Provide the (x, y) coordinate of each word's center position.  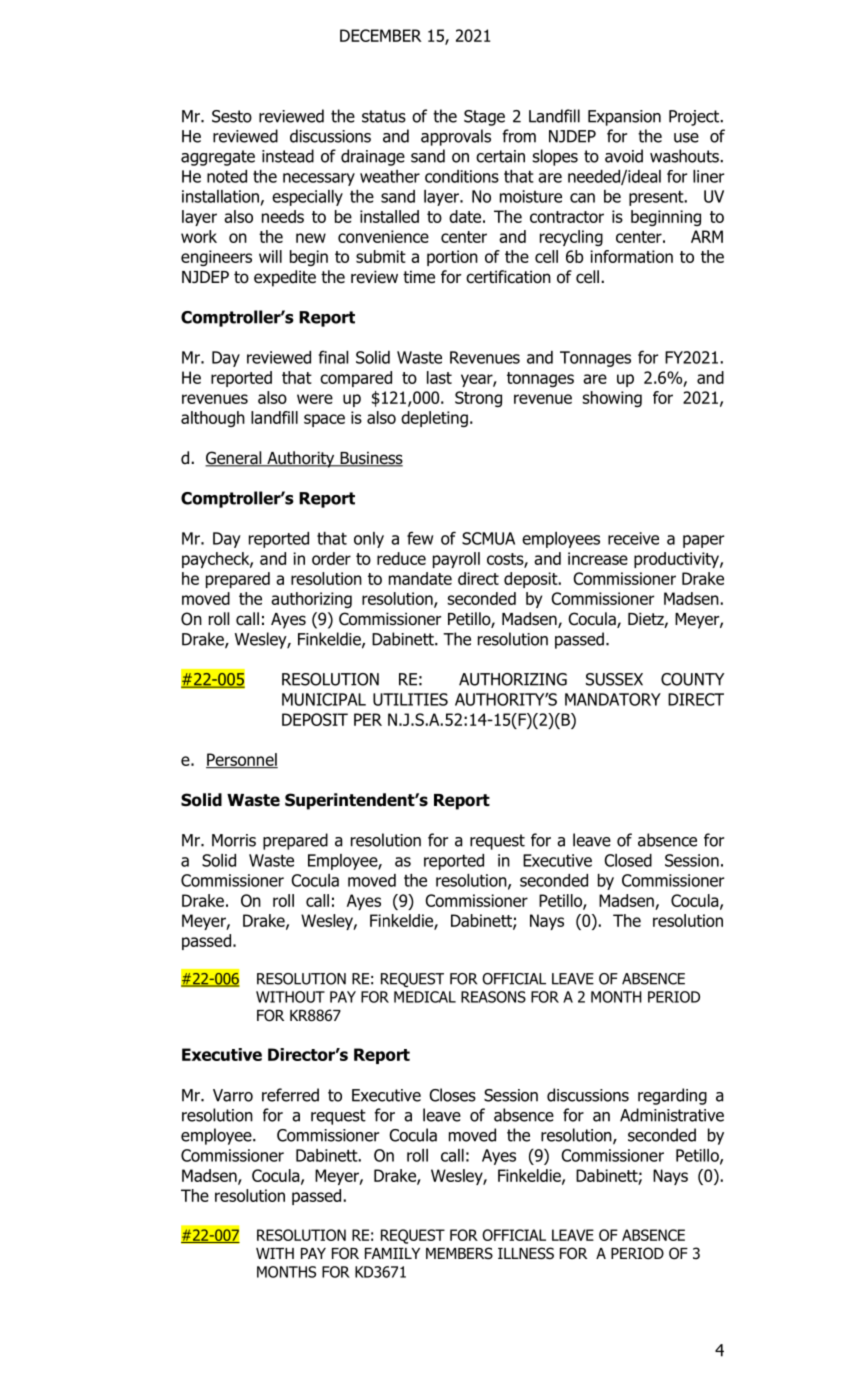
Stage (484, 118)
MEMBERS (459, 1253)
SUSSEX (614, 679)
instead (288, 156)
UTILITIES (410, 699)
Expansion (624, 118)
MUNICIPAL (324, 699)
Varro (233, 1095)
